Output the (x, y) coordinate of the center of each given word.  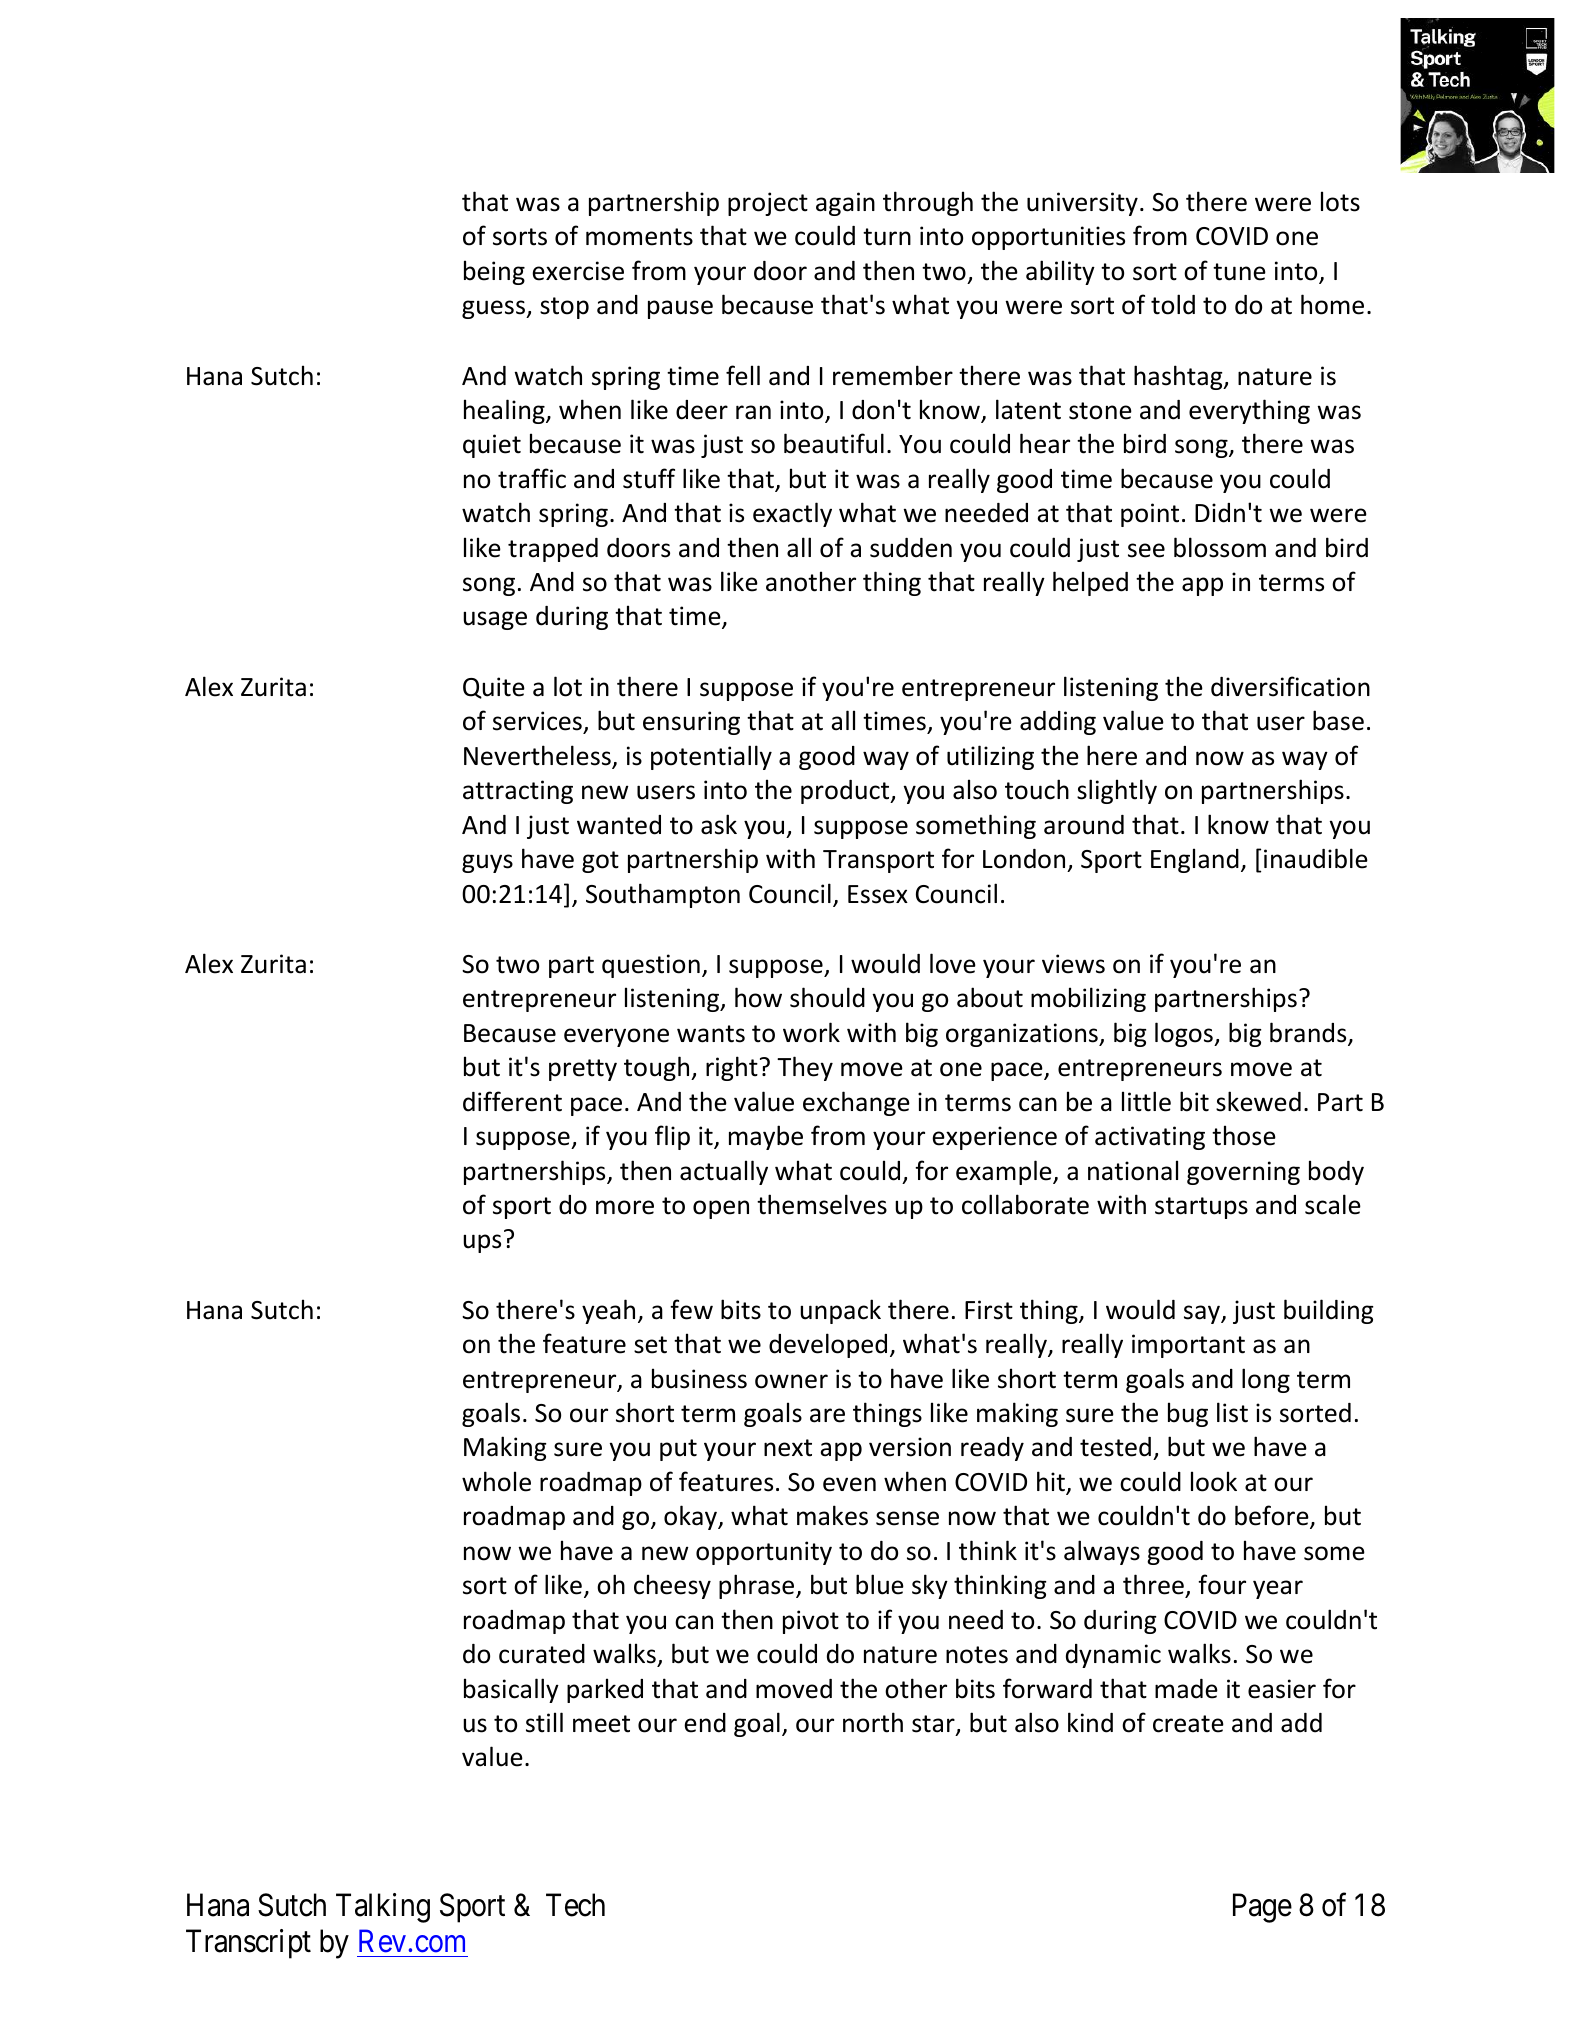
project (768, 204)
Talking (383, 1908)
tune (1239, 272)
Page (1262, 1908)
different (512, 1101)
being (494, 272)
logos (1185, 1034)
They (805, 1068)
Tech (575, 1905)
